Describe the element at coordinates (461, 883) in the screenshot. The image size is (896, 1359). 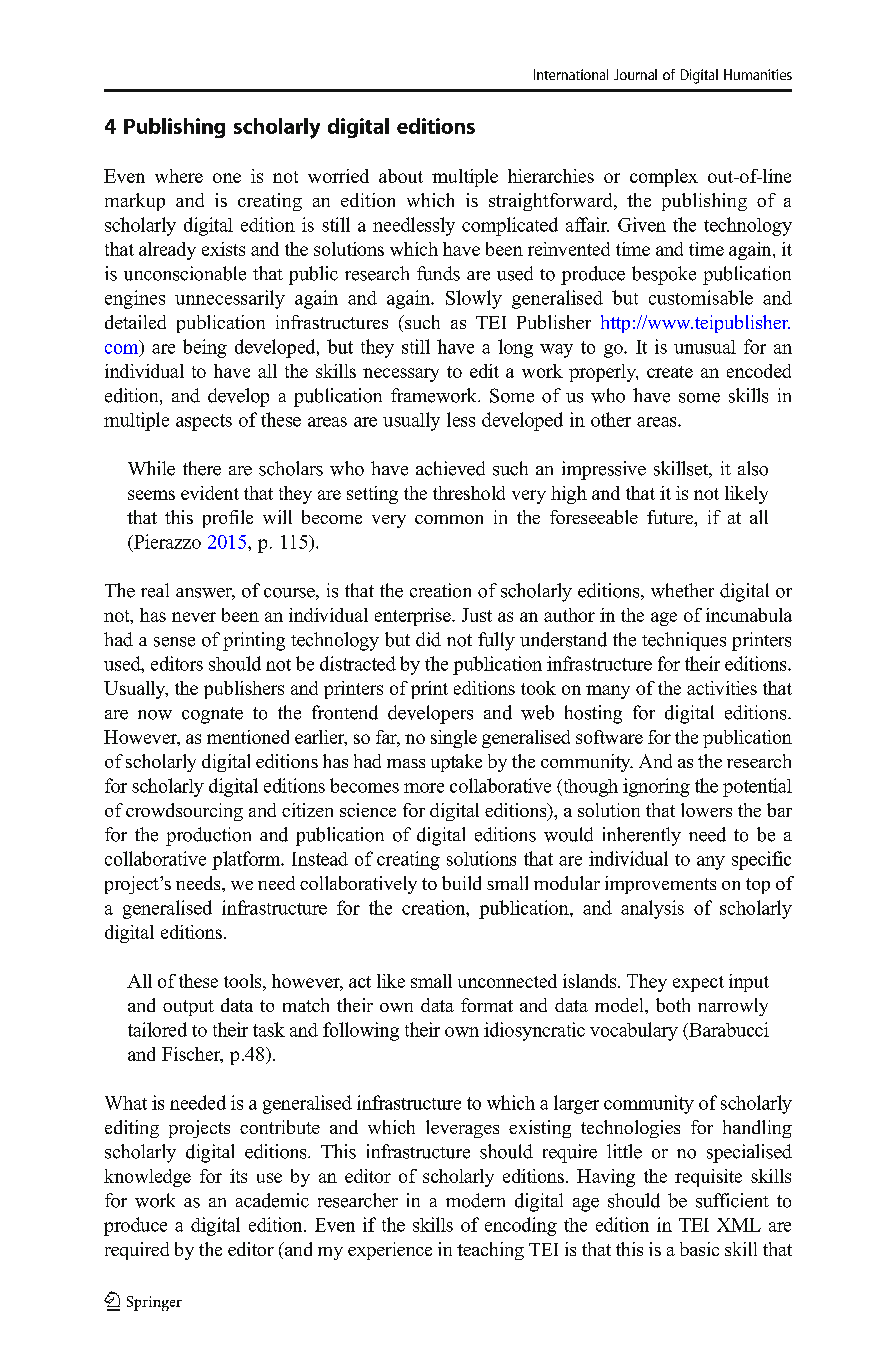
I see `build` at that location.
